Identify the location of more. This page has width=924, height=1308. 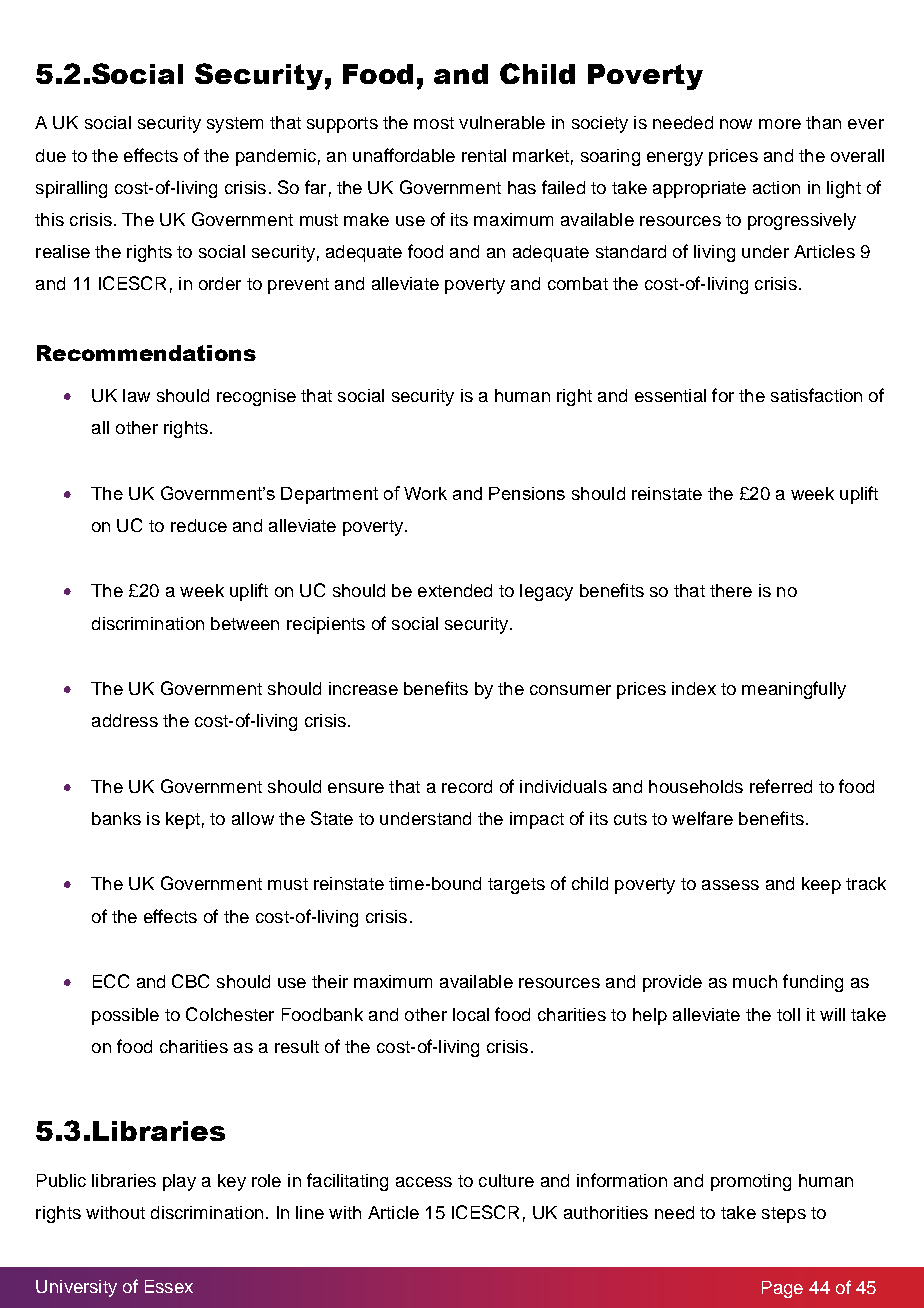
(780, 124).
